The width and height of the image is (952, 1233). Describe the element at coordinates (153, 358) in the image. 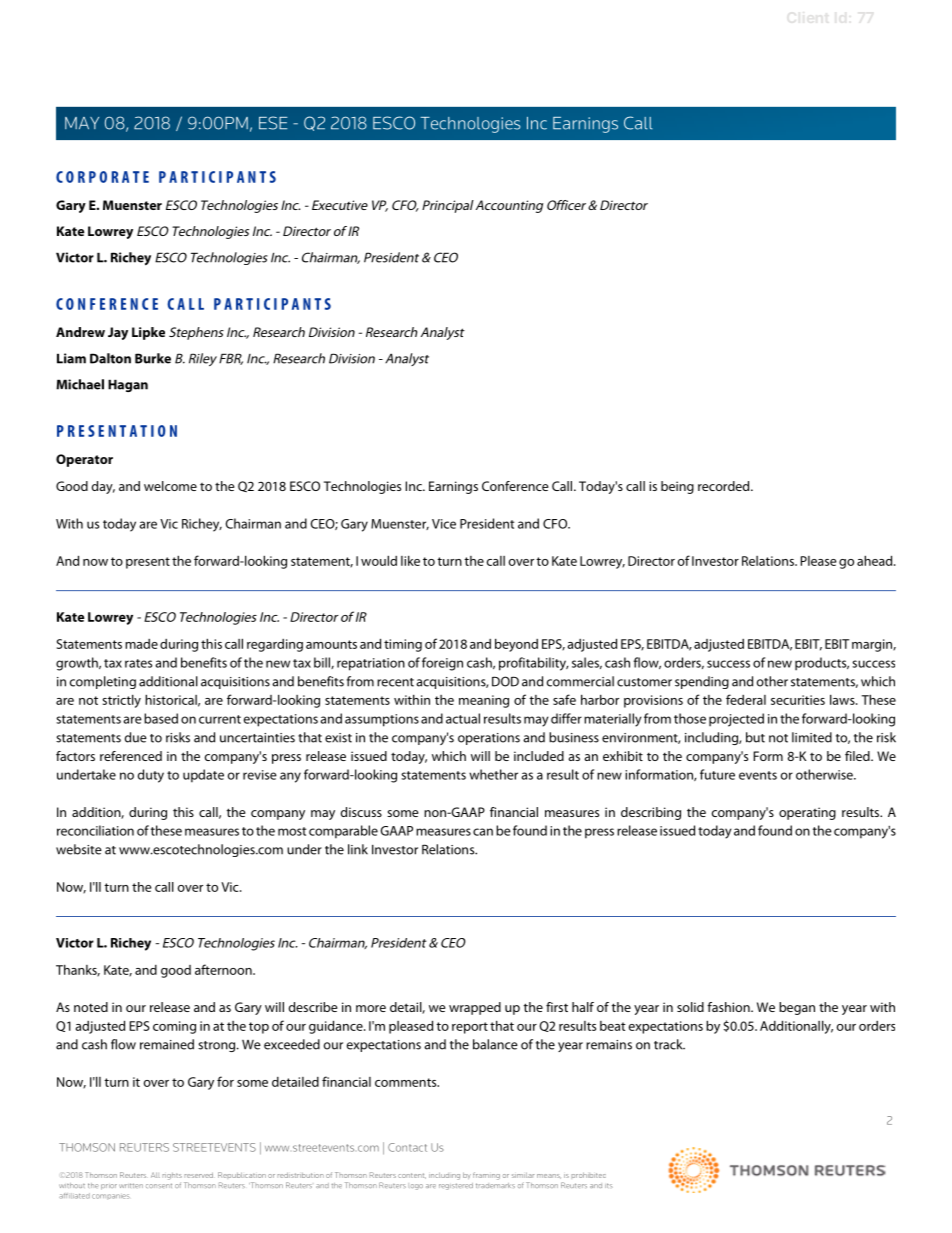

I see `Burke` at that location.
